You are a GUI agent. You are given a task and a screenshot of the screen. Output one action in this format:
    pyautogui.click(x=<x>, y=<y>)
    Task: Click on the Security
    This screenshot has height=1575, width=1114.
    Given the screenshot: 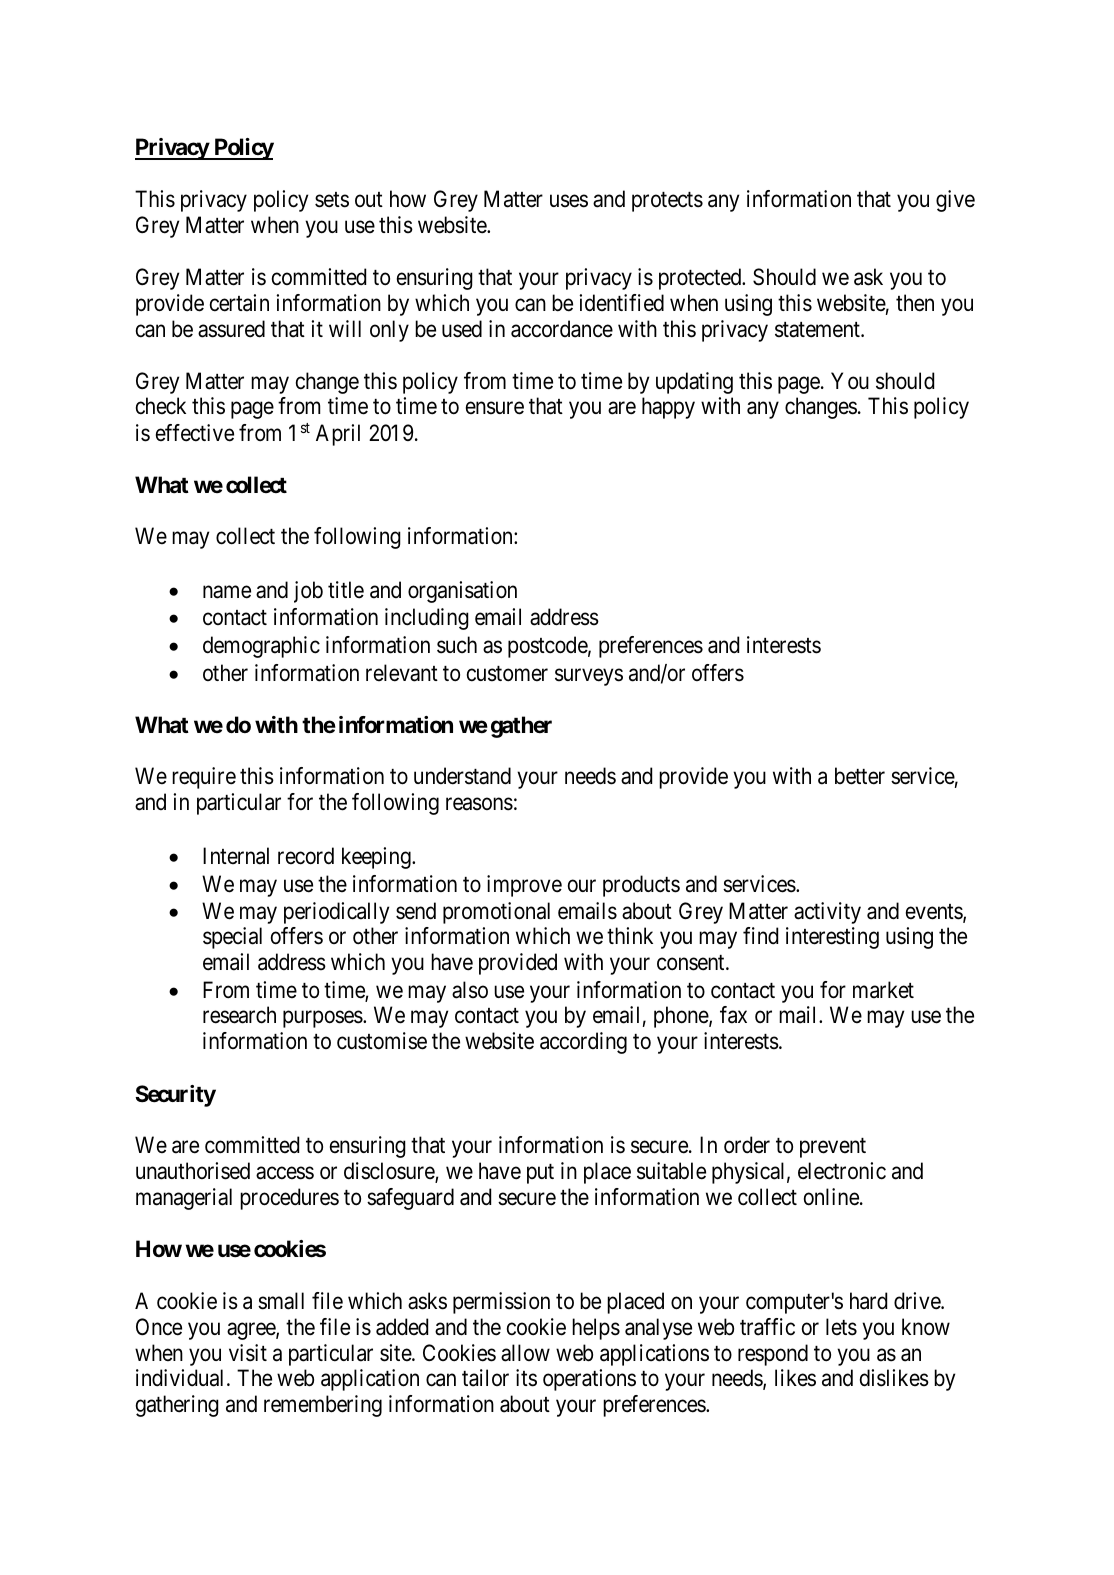 What is the action you would take?
    pyautogui.click(x=175, y=1096)
